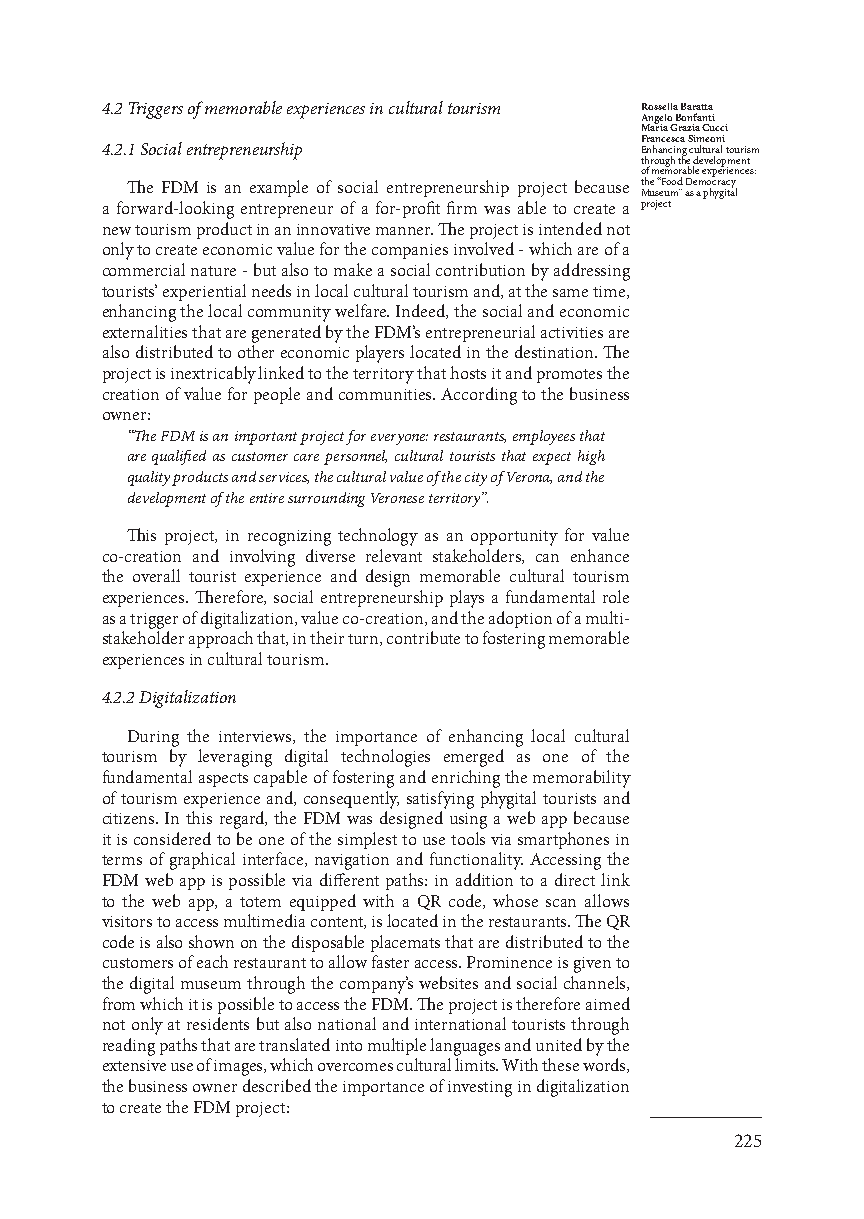 The image size is (864, 1219). I want to click on contribute, so click(423, 637).
